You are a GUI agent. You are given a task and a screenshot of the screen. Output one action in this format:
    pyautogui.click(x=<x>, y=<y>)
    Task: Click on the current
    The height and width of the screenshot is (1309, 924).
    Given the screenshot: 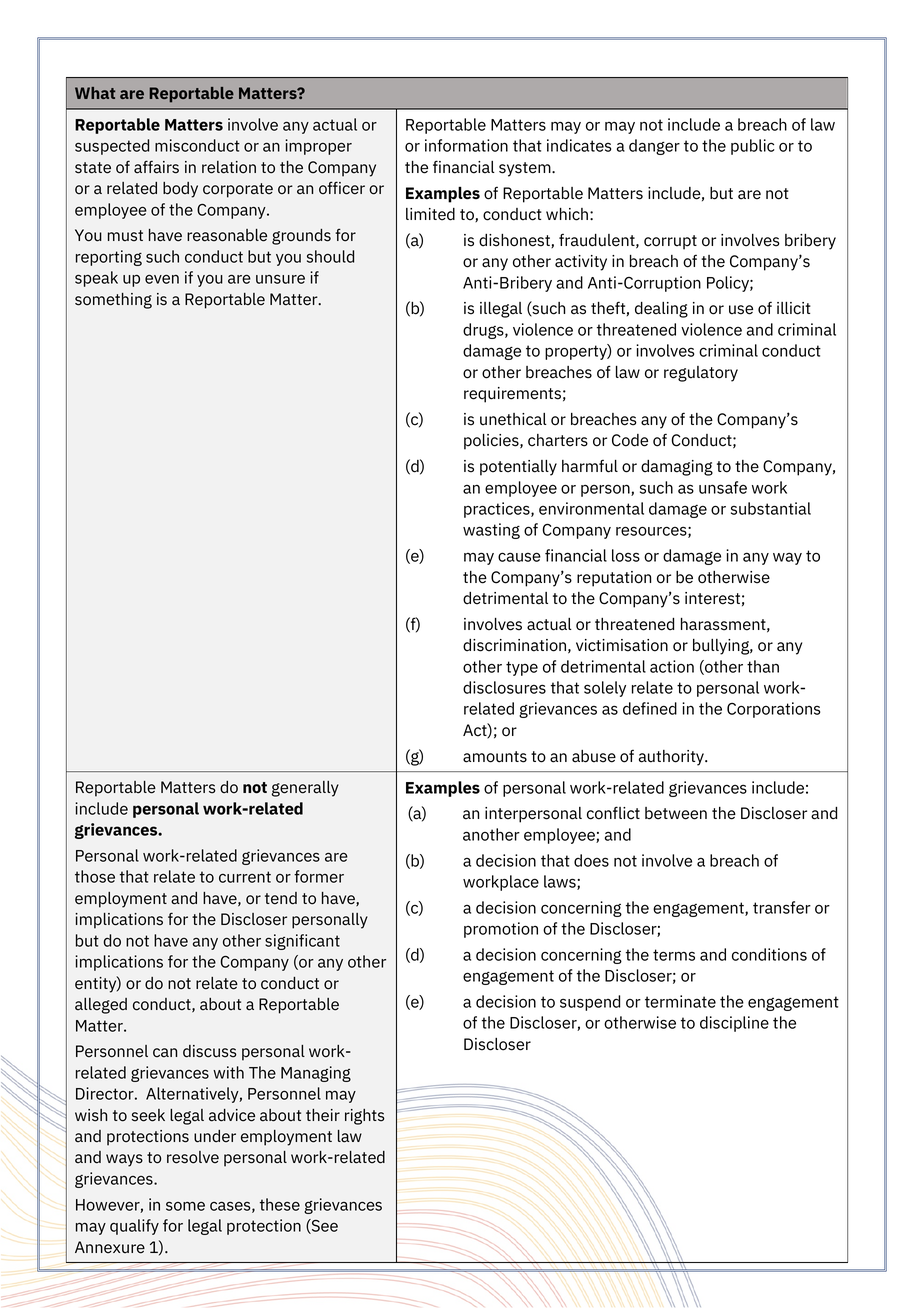 What is the action you would take?
    pyautogui.click(x=245, y=877)
